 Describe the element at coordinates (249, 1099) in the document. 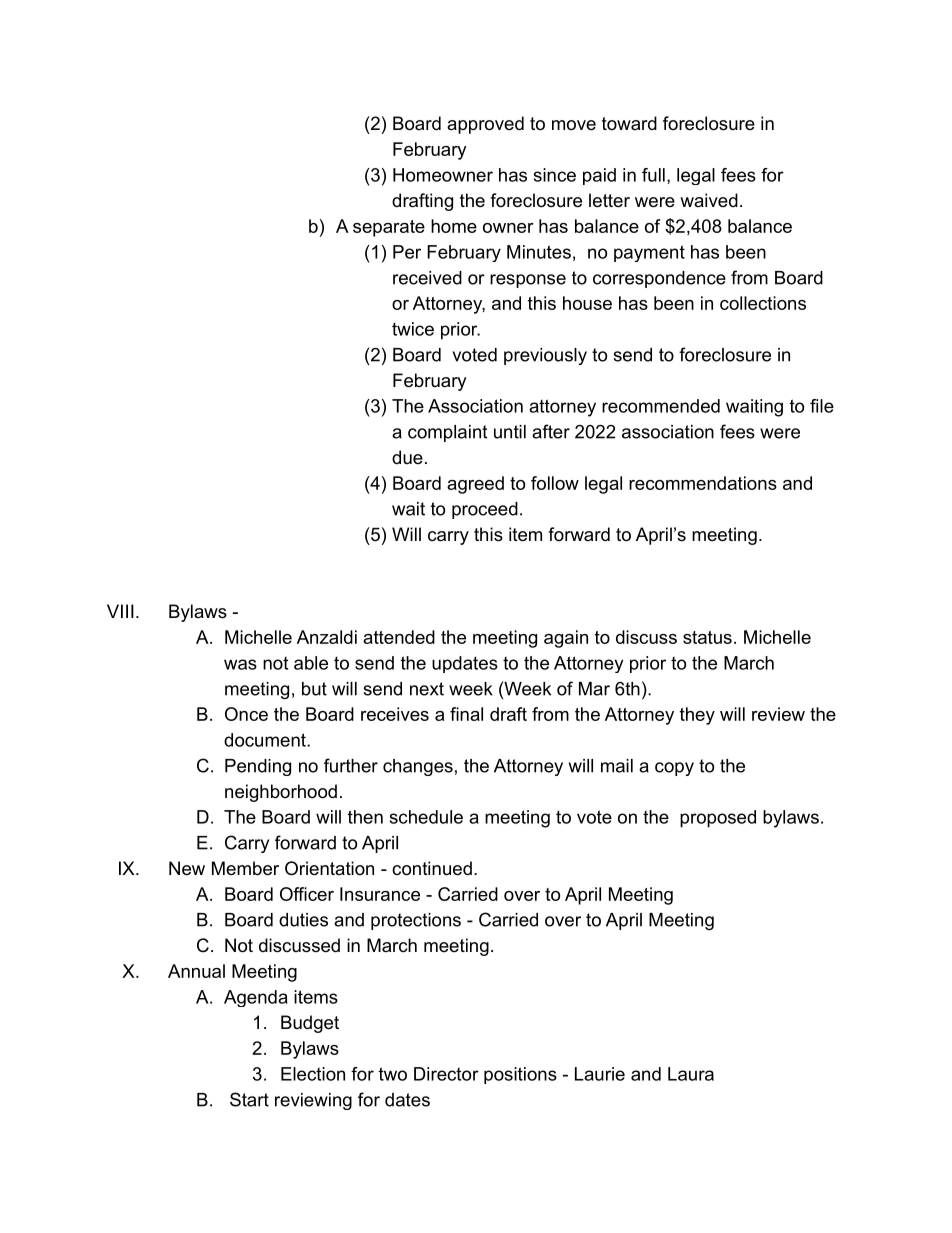

I see `Start` at that location.
